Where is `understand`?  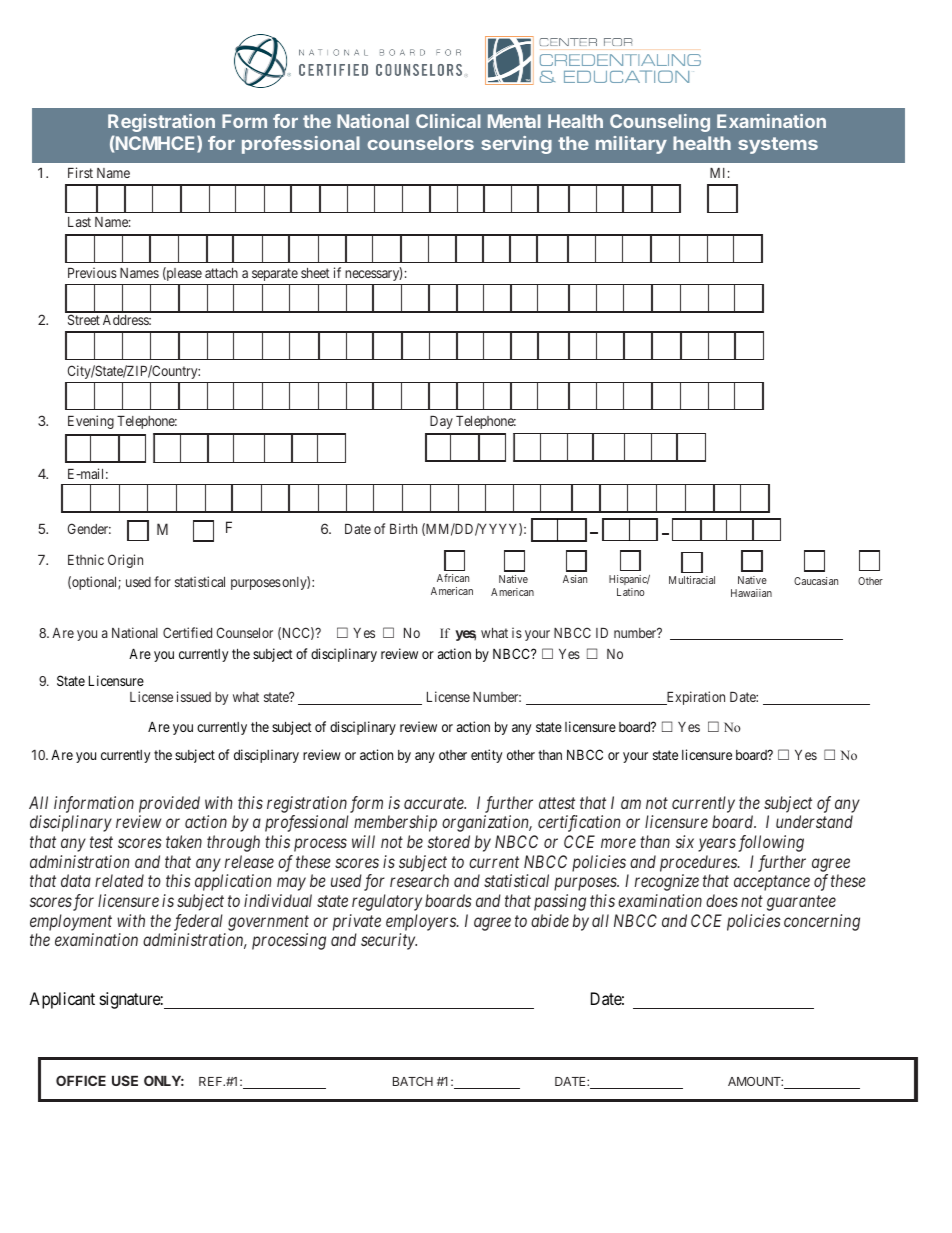 understand is located at coordinates (814, 821).
